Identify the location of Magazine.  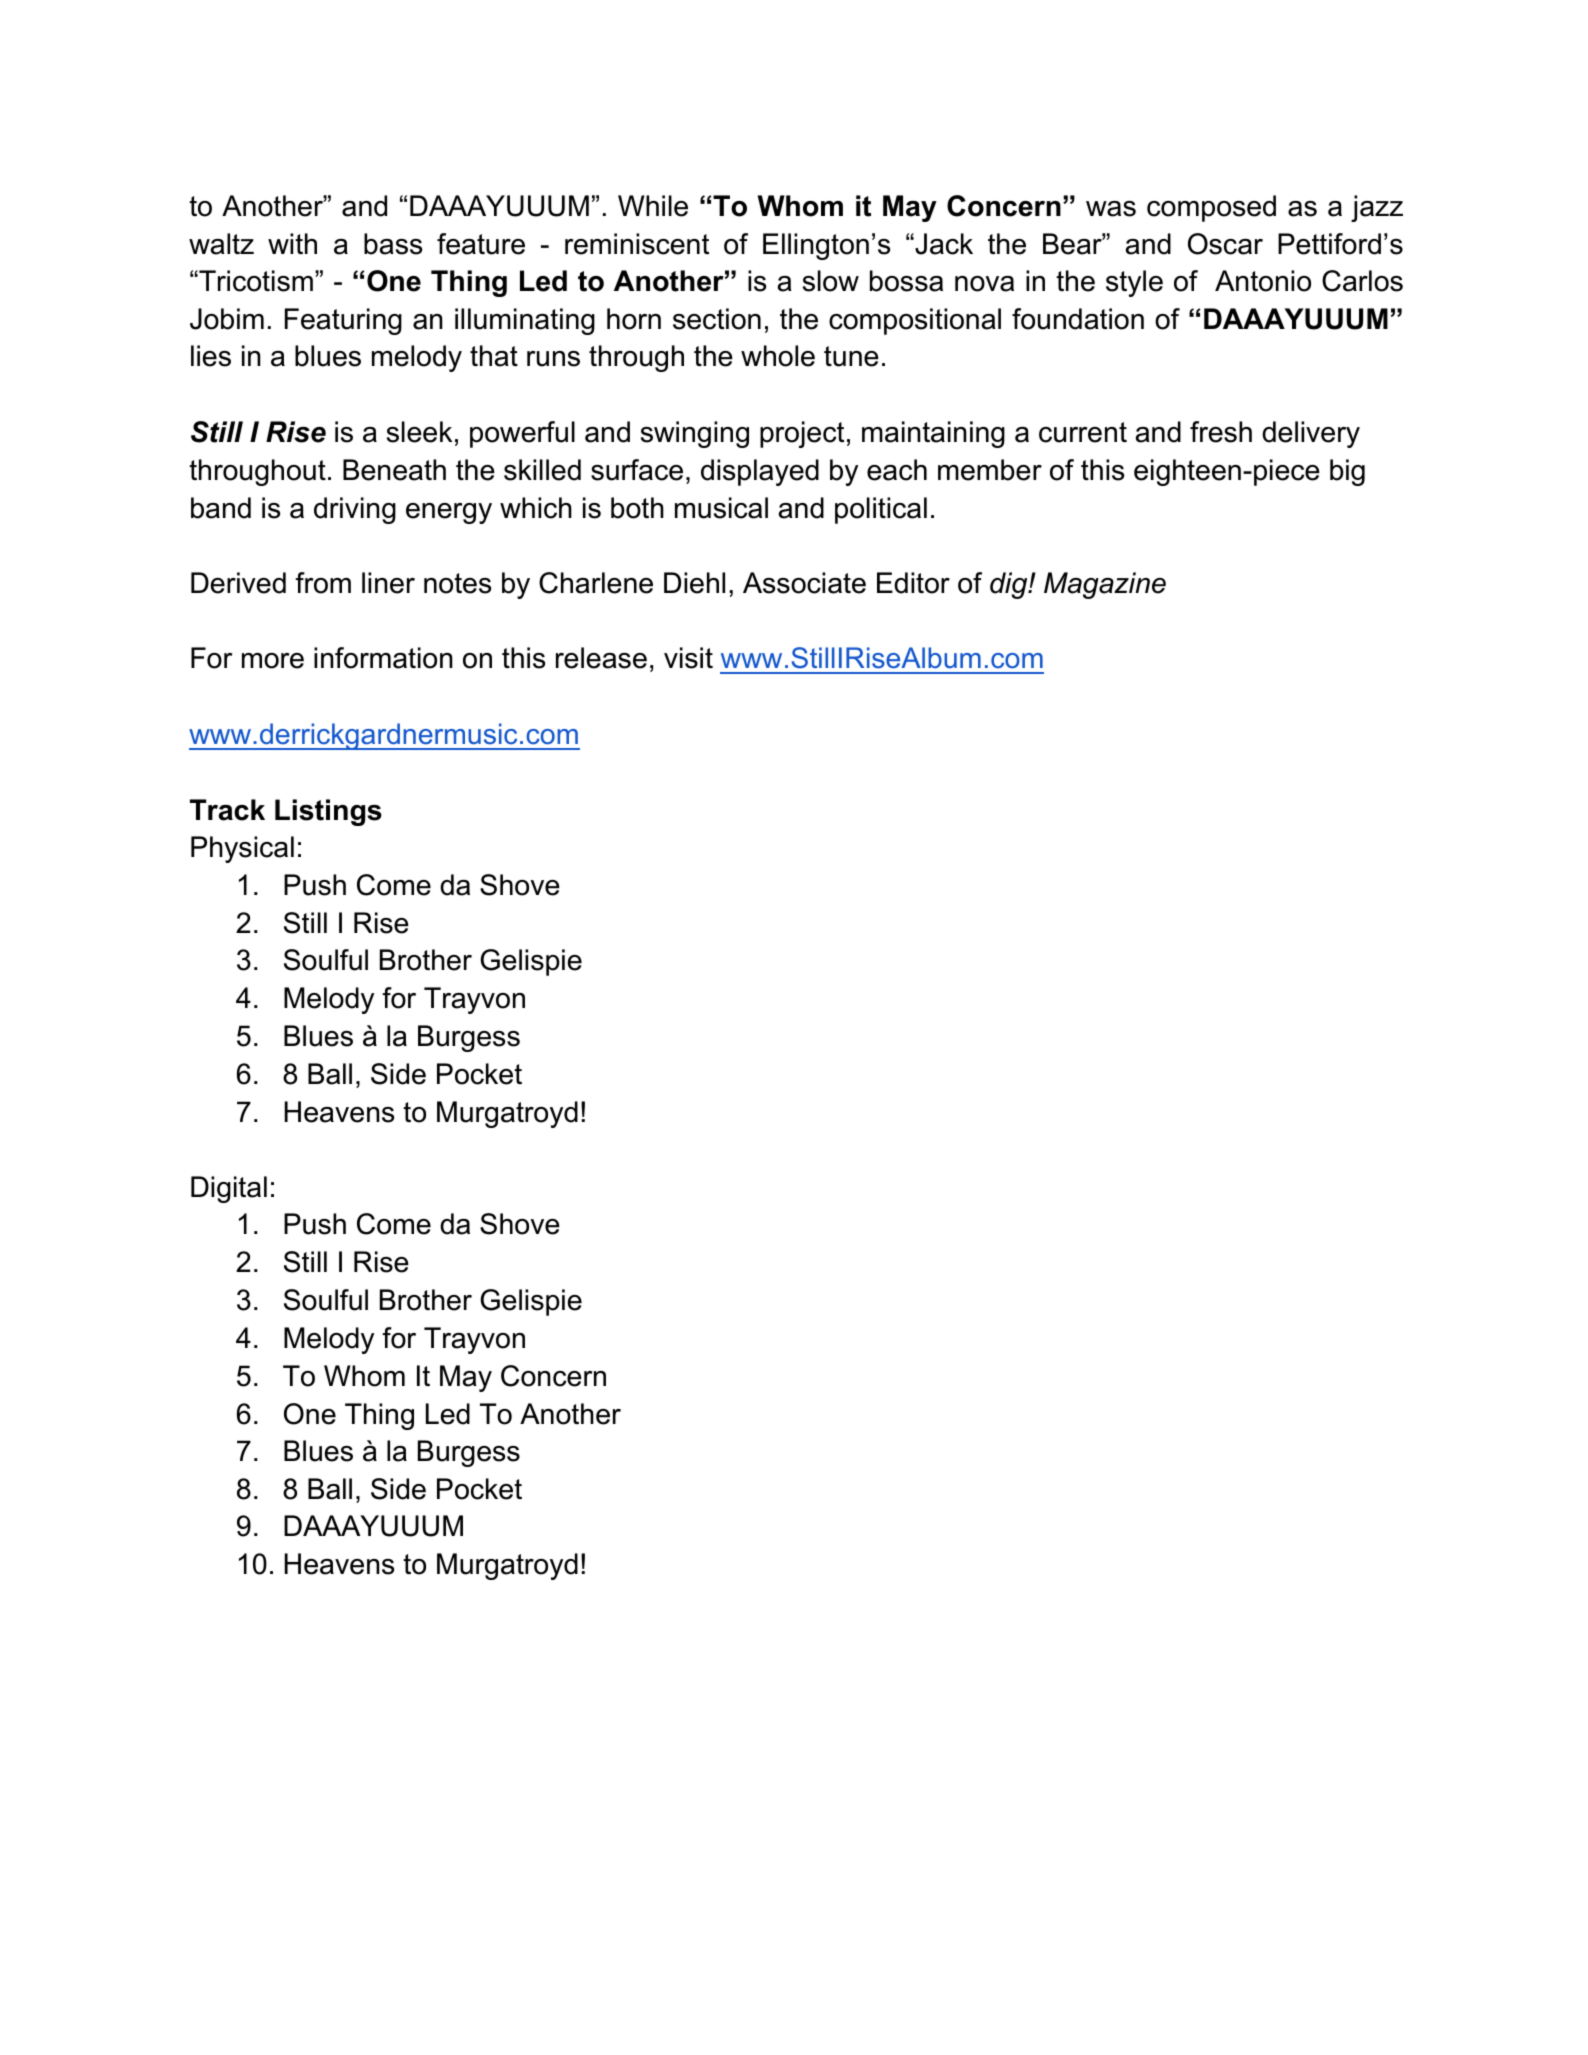
(1105, 585).
